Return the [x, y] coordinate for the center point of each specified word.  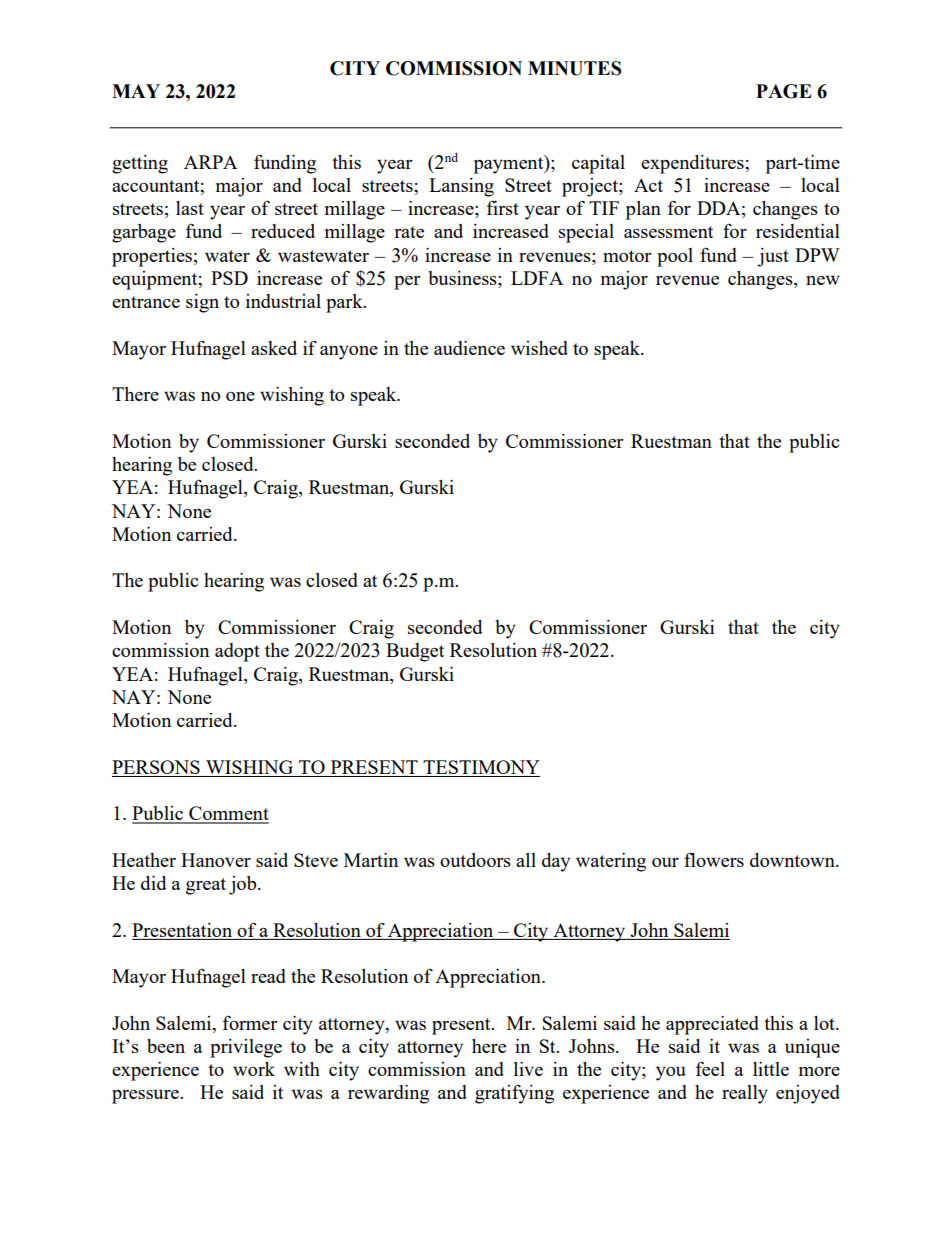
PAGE [784, 91]
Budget [415, 652]
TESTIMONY [481, 767]
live [528, 1069]
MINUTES [574, 68]
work [254, 1069]
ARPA [210, 162]
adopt [237, 652]
